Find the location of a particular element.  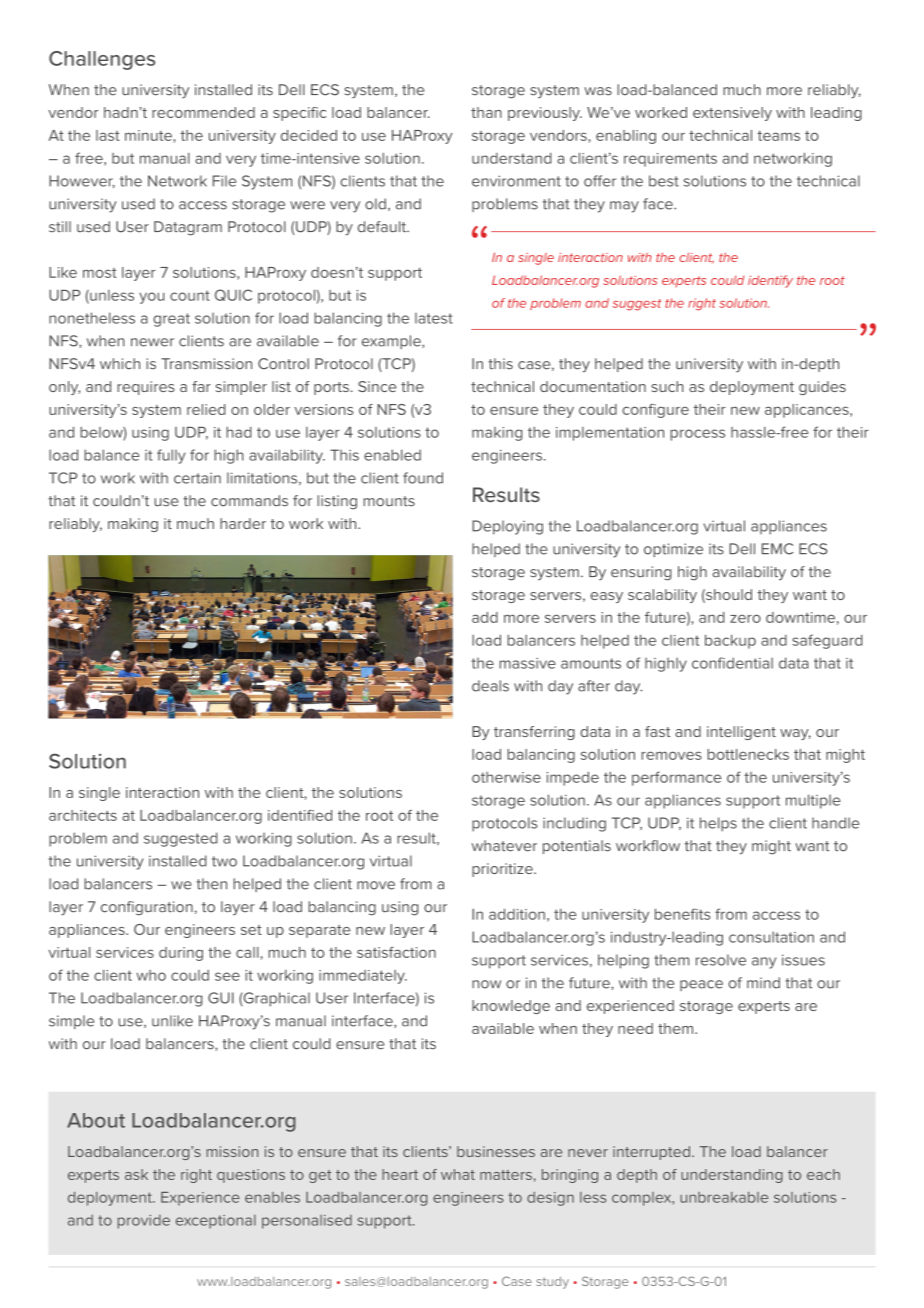

than is located at coordinates (486, 112).
